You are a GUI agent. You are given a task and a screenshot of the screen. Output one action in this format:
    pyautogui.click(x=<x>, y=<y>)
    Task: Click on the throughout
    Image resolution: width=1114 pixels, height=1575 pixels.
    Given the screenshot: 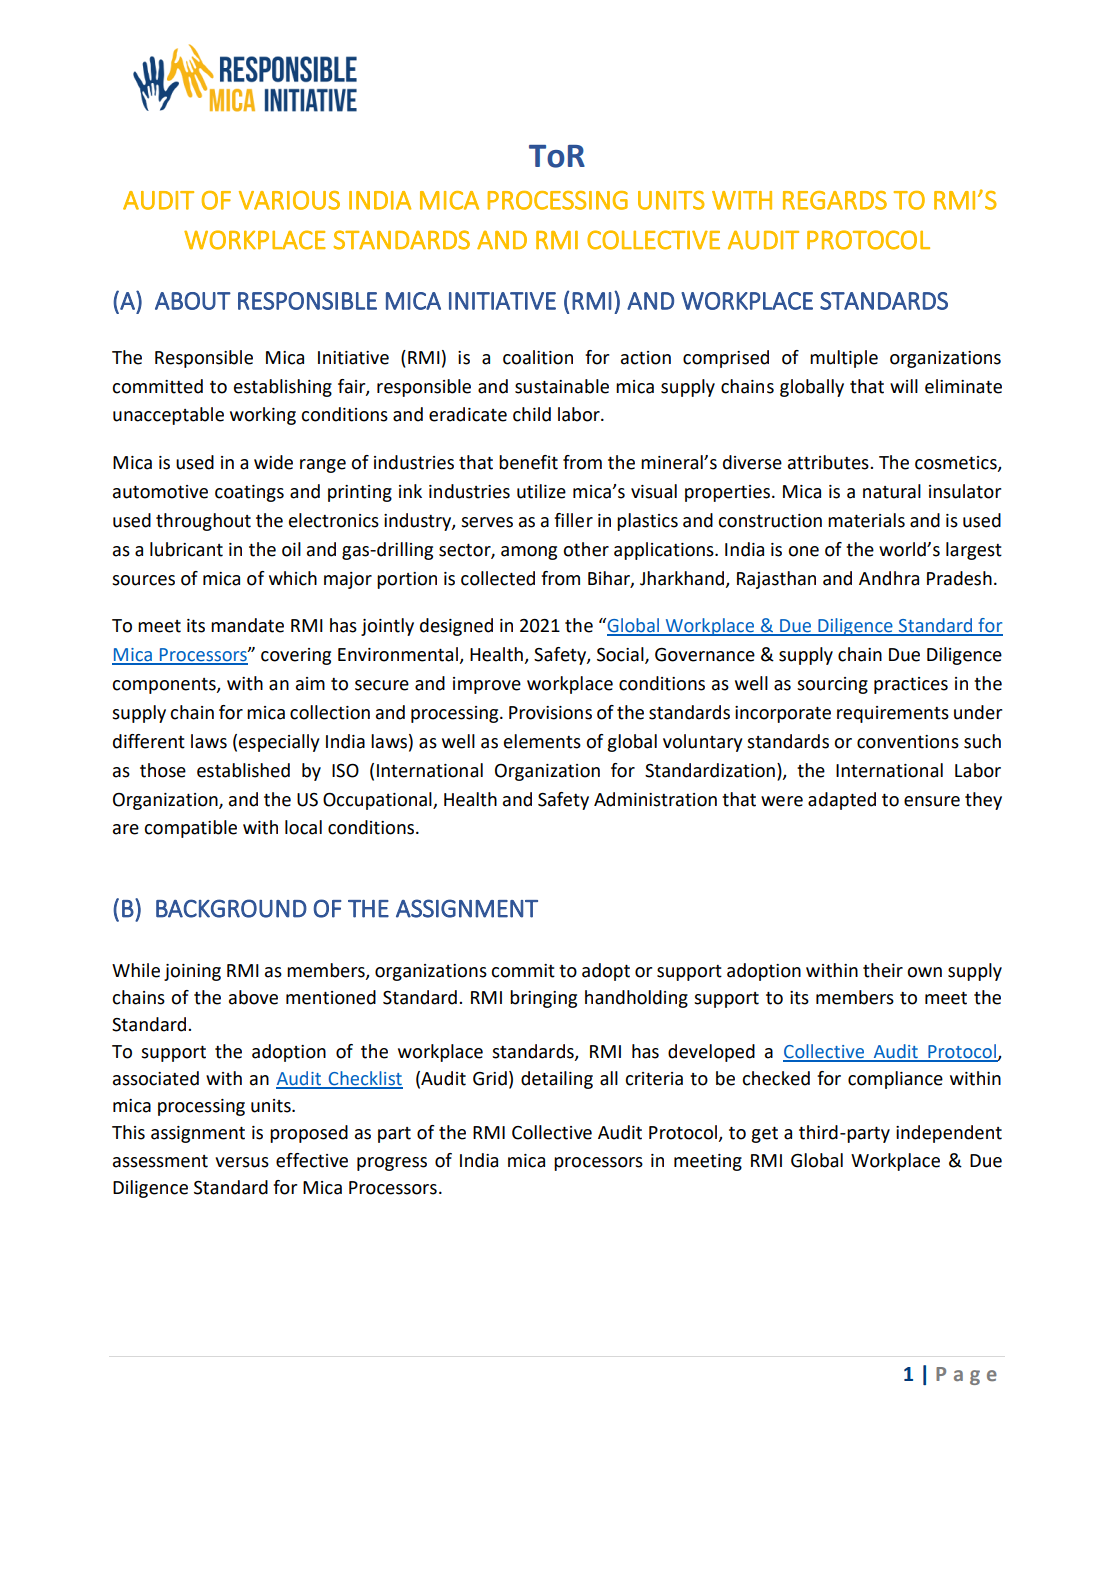 What is the action you would take?
    pyautogui.click(x=203, y=522)
